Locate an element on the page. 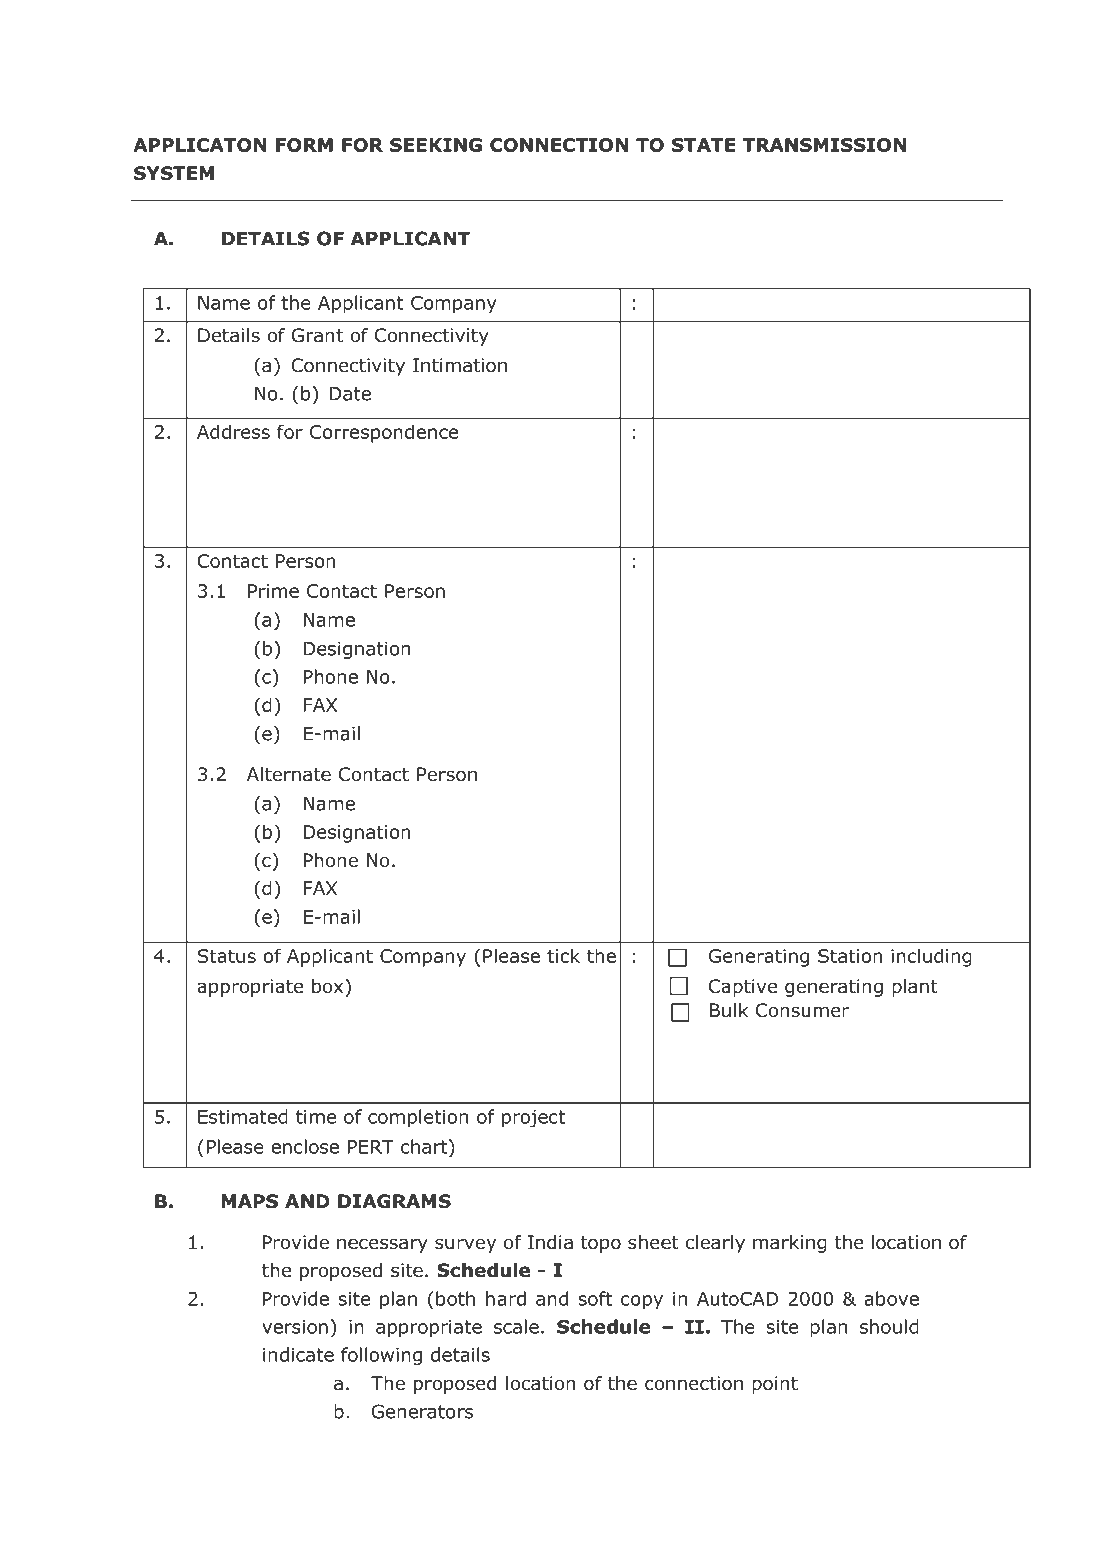 The image size is (1102, 1559). SEEKING is located at coordinates (436, 145).
